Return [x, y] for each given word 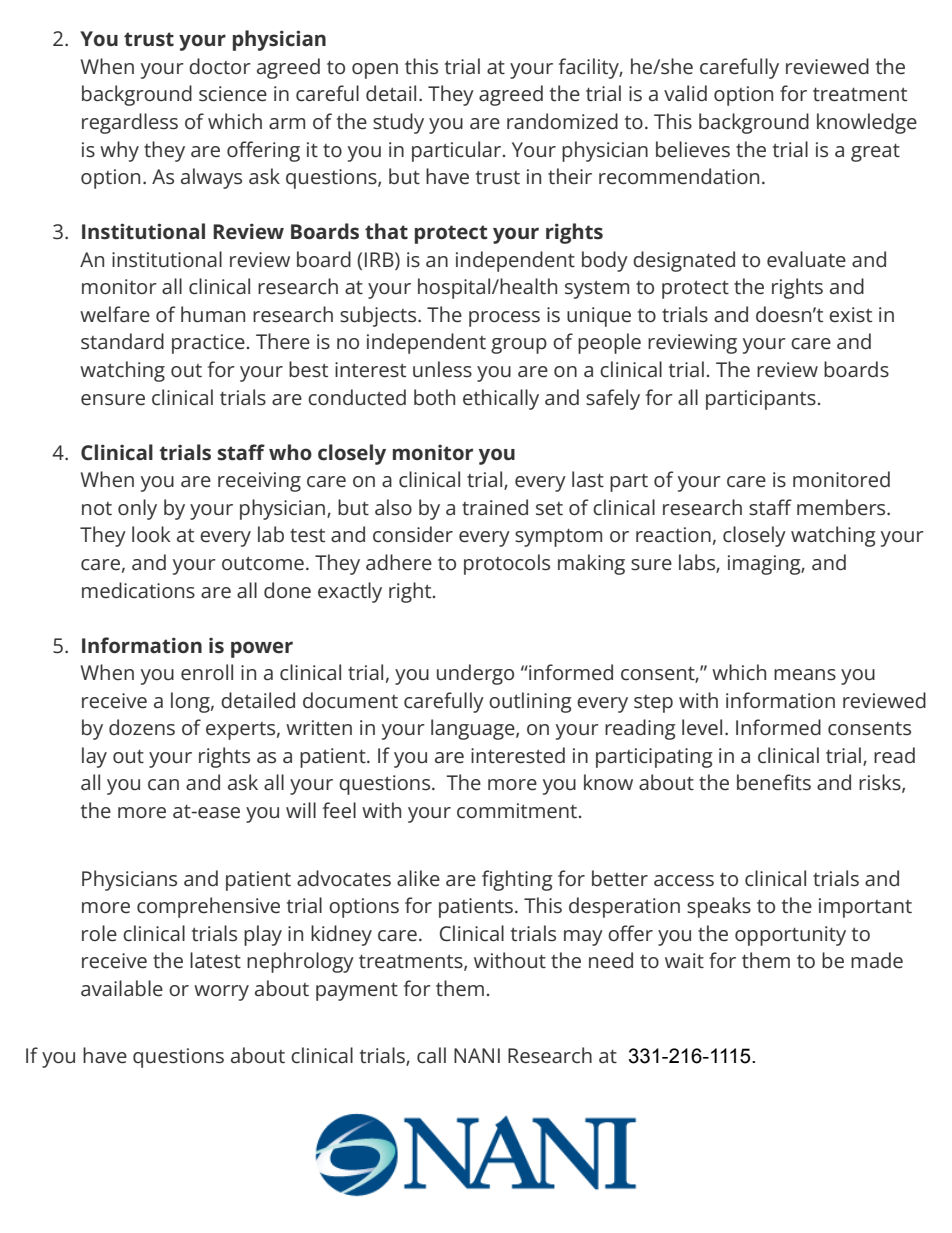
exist [850, 315]
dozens [142, 727]
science [233, 94]
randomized [562, 121]
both [434, 397]
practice [208, 344]
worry [221, 993]
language [474, 729]
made [877, 960]
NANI [477, 1055]
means [805, 675]
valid [685, 93]
